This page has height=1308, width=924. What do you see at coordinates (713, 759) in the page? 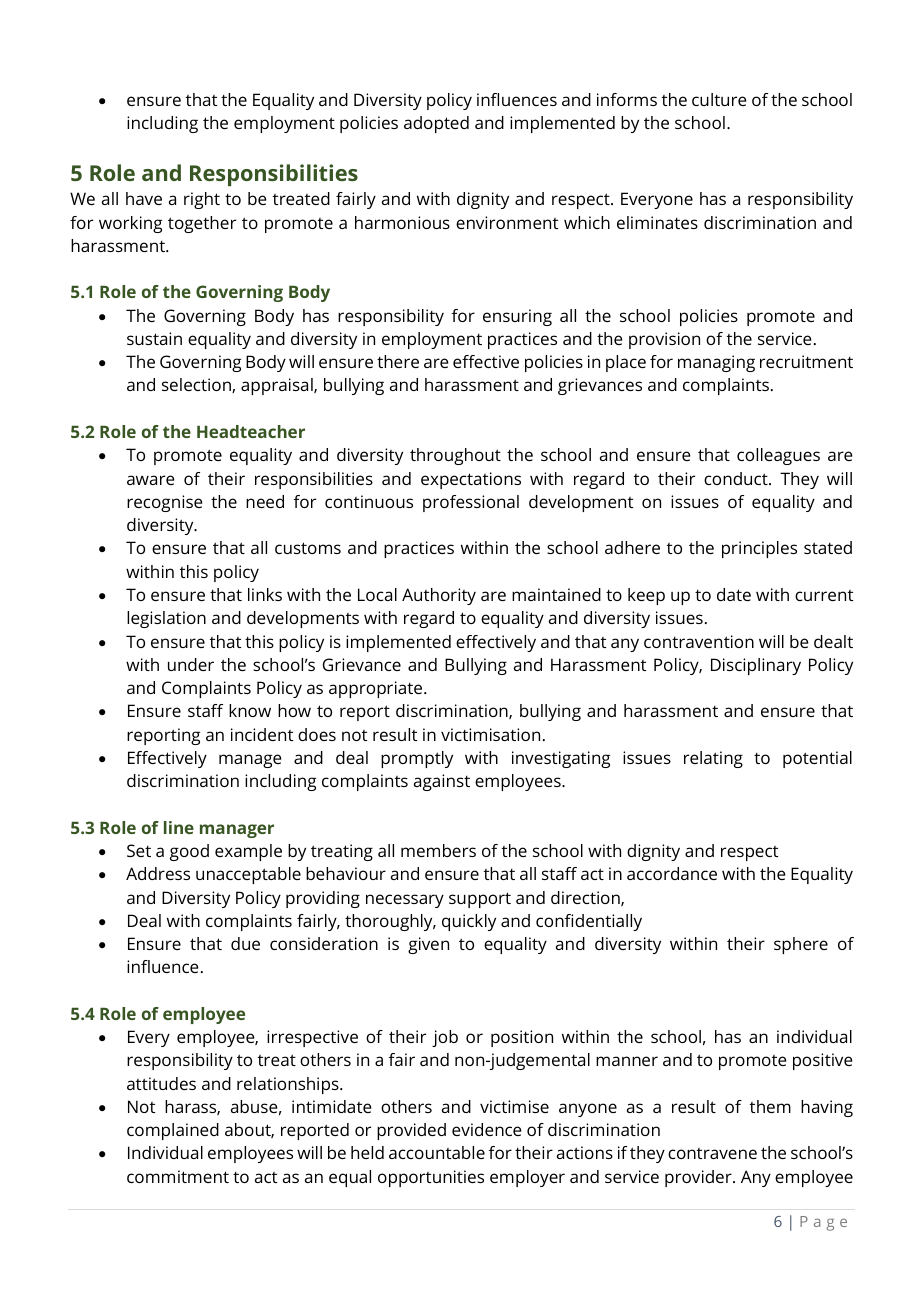
I see `relating` at bounding box center [713, 759].
